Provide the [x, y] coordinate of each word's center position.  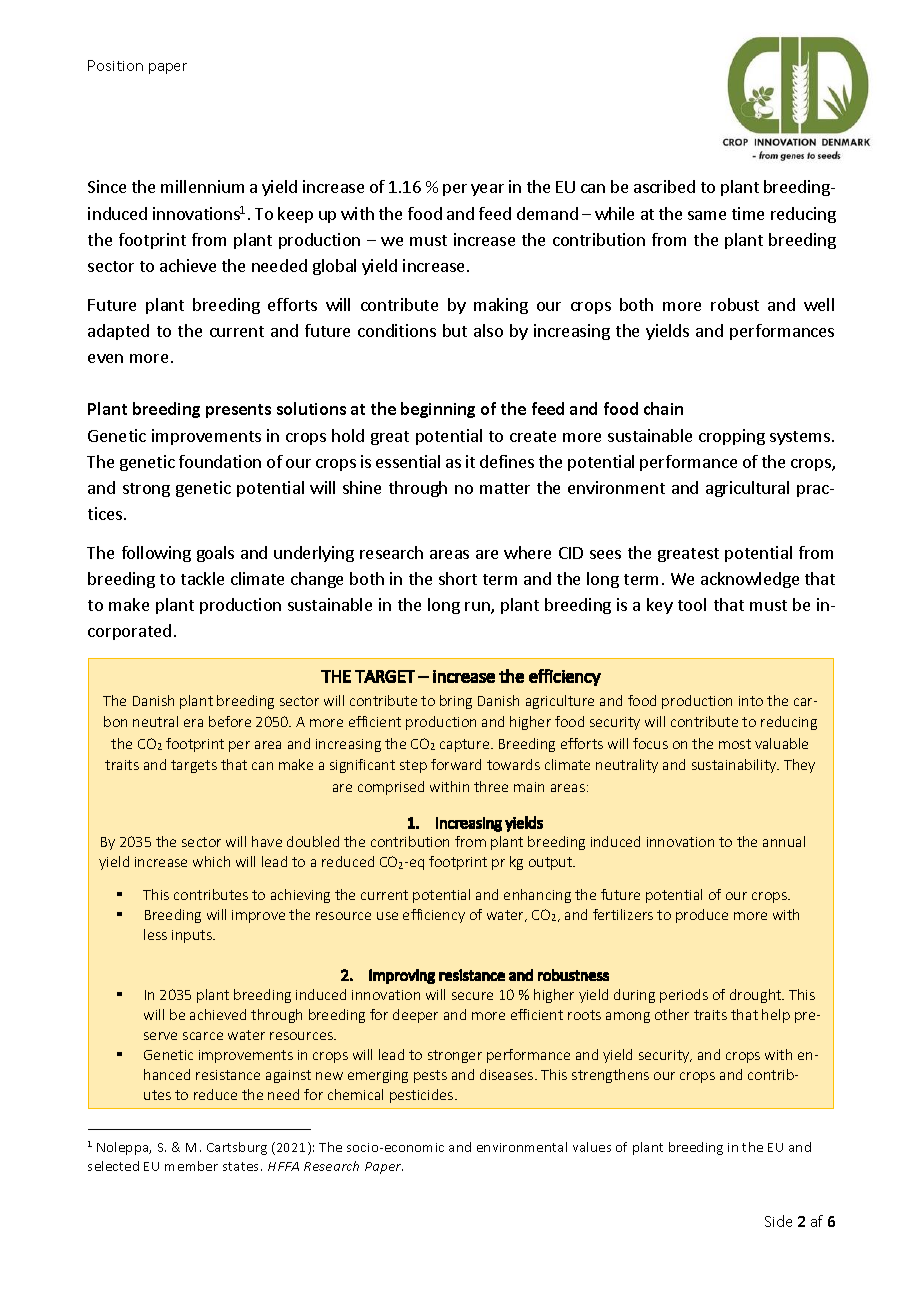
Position [115, 65]
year [487, 190]
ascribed [664, 186]
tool [692, 604]
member [191, 1166]
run [478, 608]
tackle [202, 578]
